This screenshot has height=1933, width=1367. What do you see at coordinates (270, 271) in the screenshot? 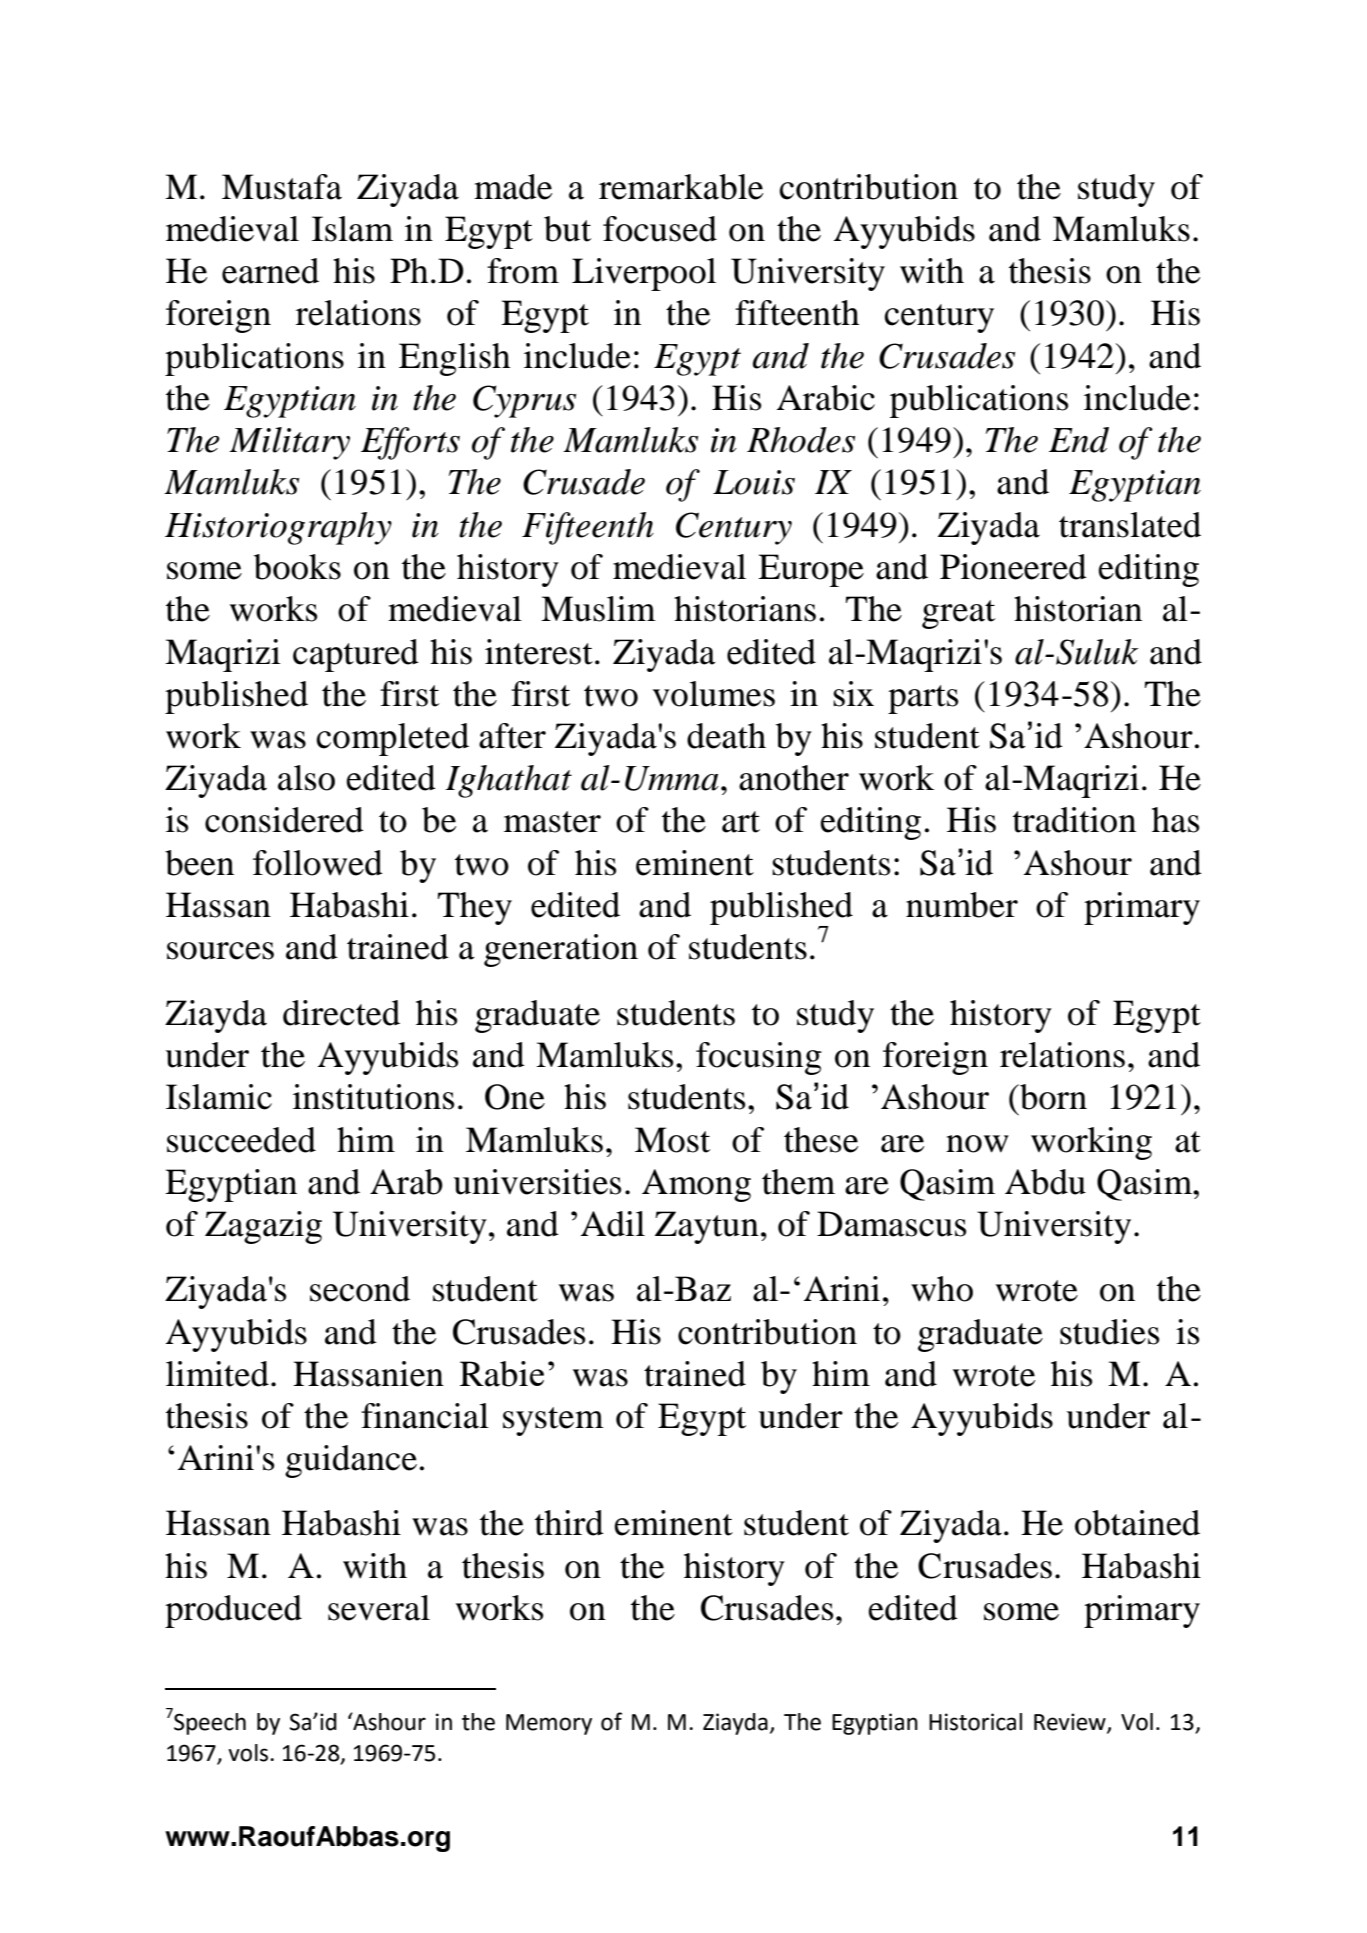
I see `earned` at bounding box center [270, 271].
